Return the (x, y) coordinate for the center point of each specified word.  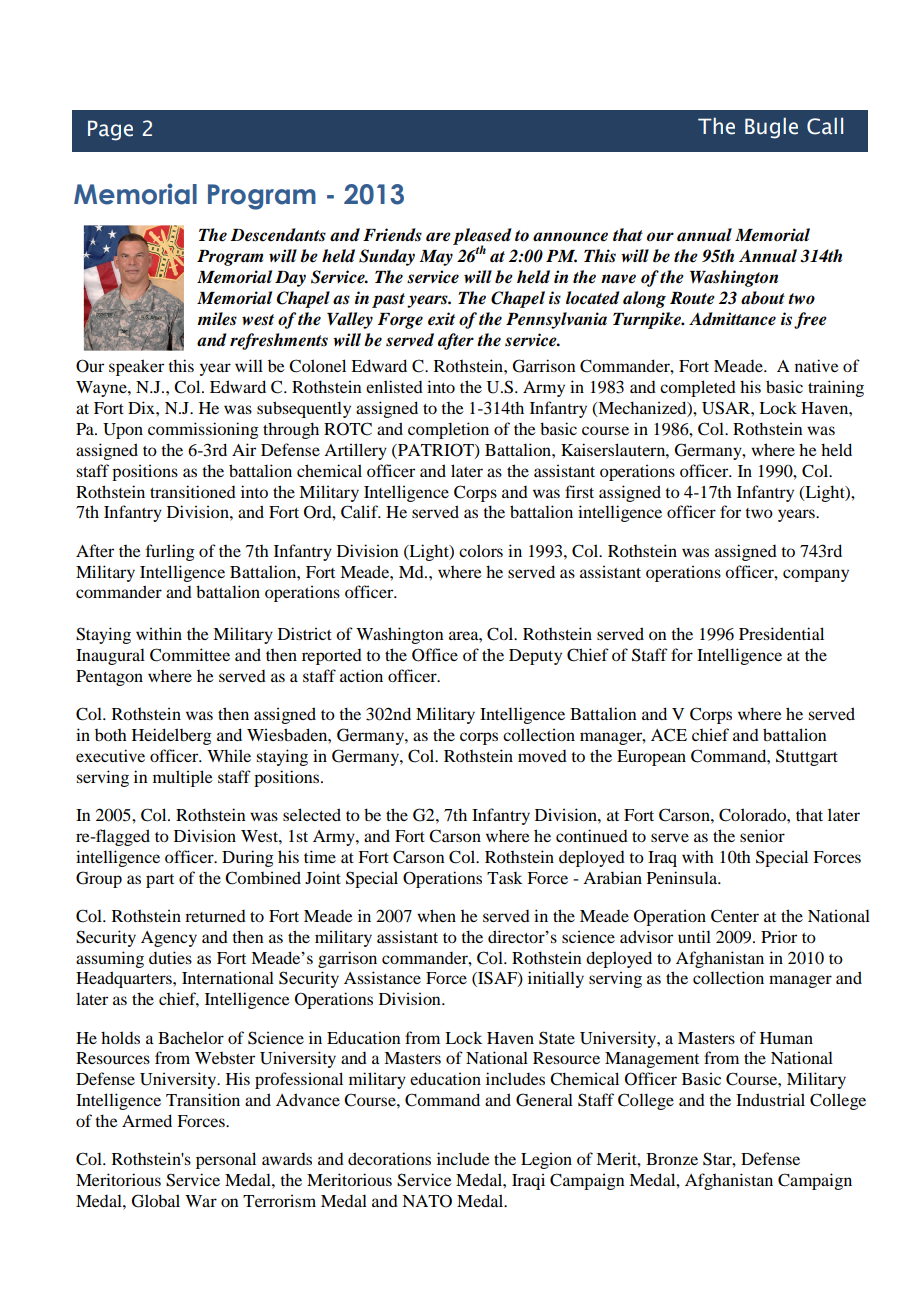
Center (735, 916)
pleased (482, 238)
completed (698, 388)
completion (448, 430)
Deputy (535, 657)
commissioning (203, 430)
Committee (190, 655)
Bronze (672, 1159)
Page (110, 130)
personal (226, 1160)
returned (215, 916)
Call (825, 126)
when (436, 915)
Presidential (781, 633)
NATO (427, 1201)
